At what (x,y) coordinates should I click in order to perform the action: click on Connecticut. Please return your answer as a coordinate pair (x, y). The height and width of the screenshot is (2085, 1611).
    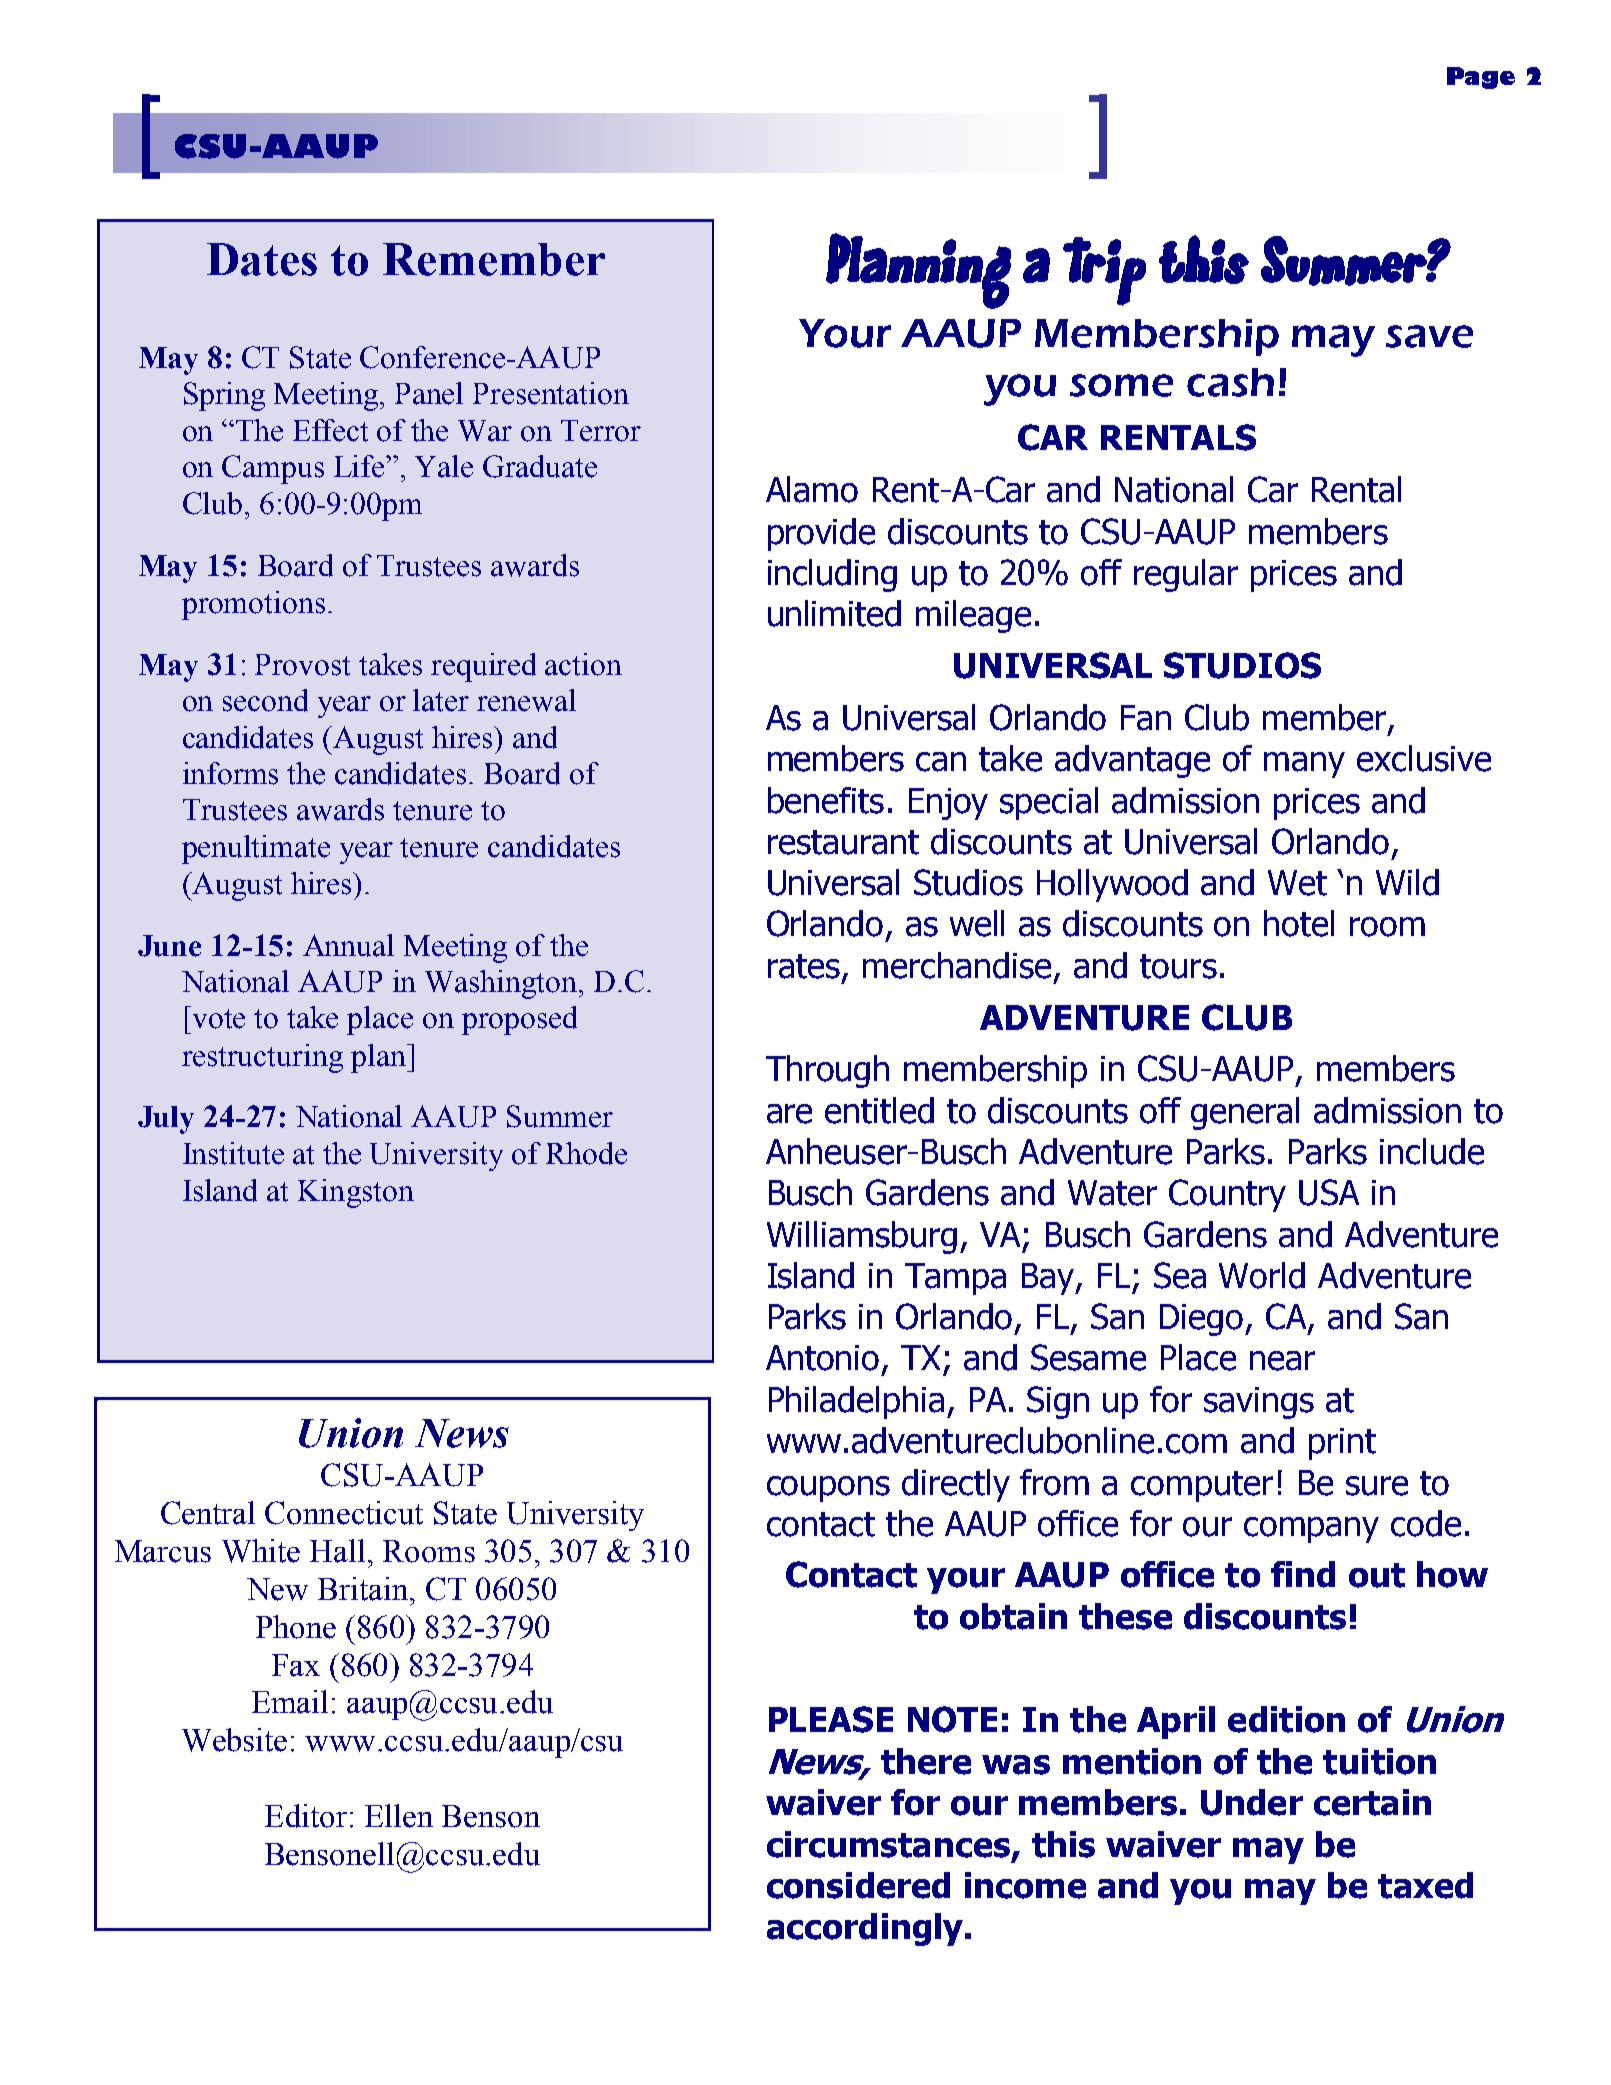
    Looking at the image, I should click on (344, 1513).
